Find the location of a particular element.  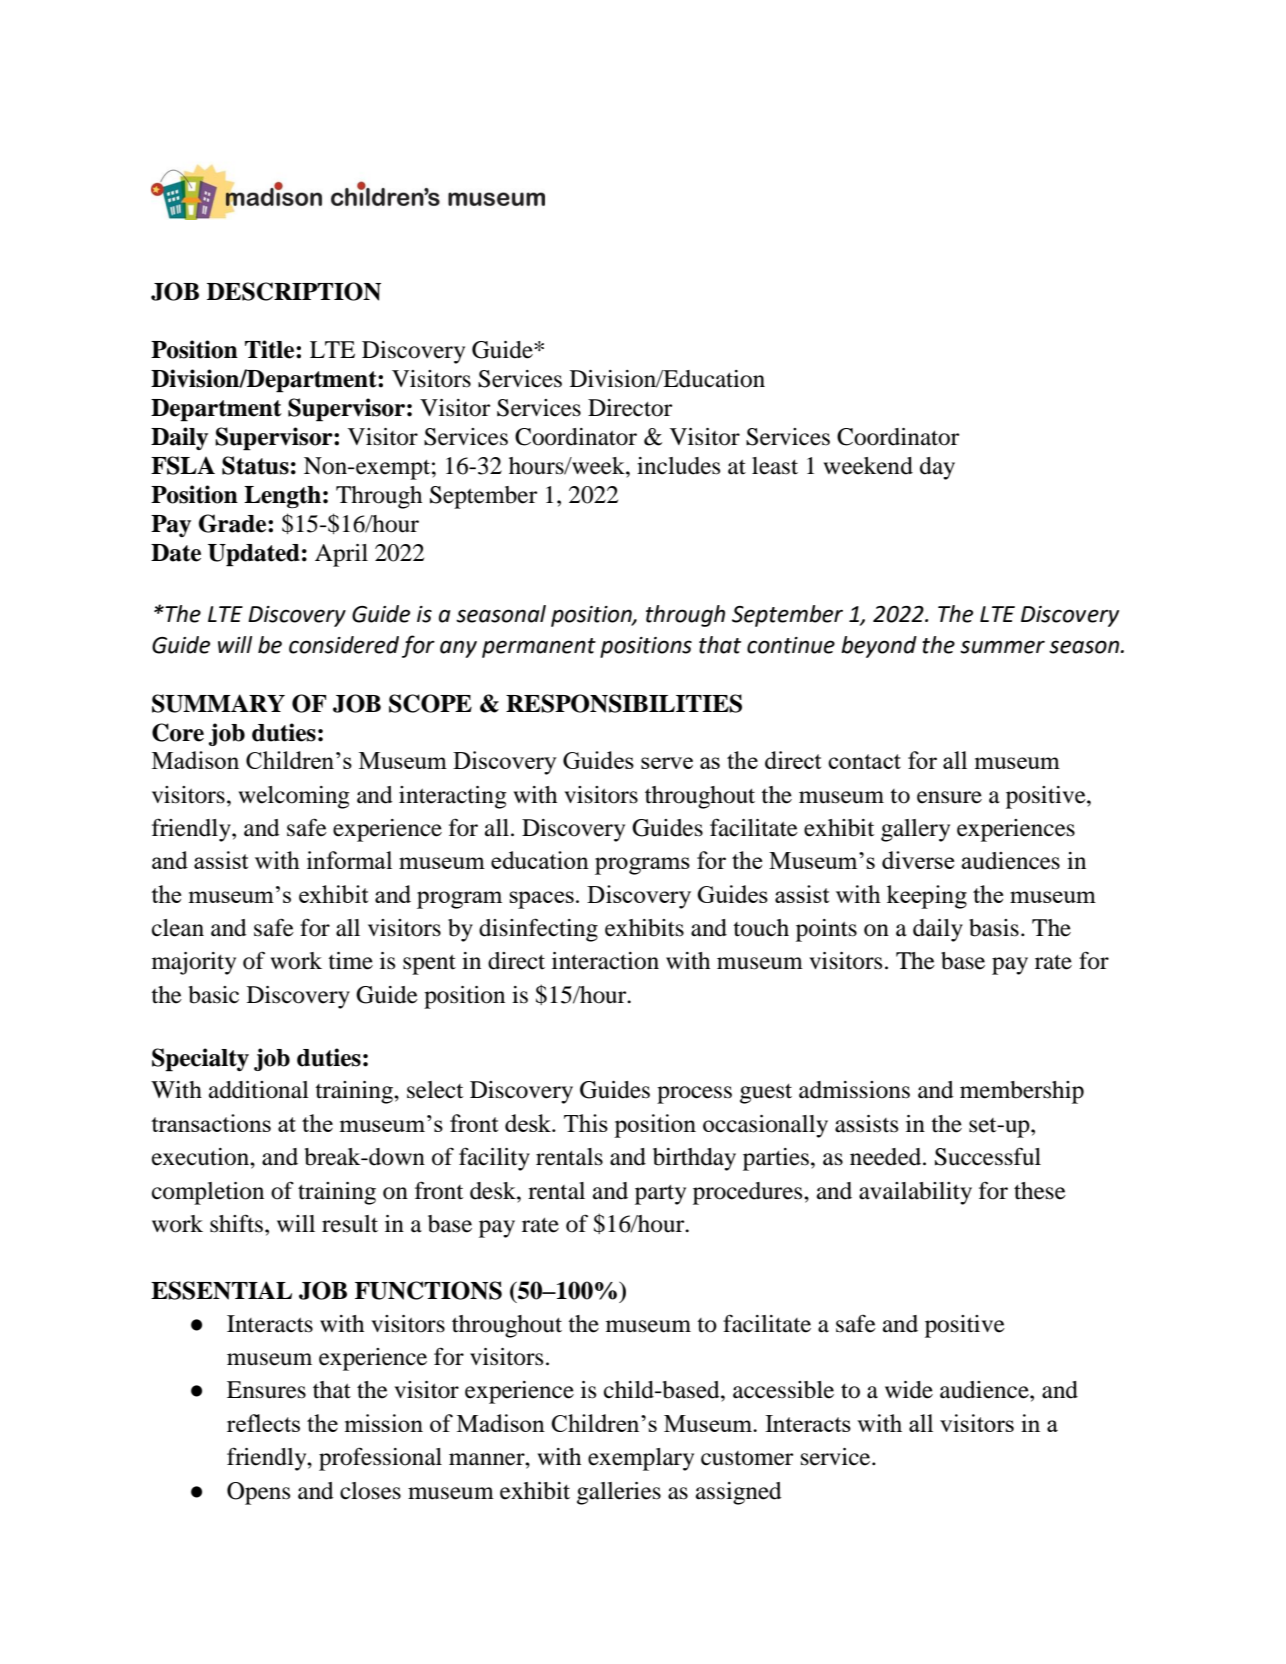

additional is located at coordinates (259, 1090).
